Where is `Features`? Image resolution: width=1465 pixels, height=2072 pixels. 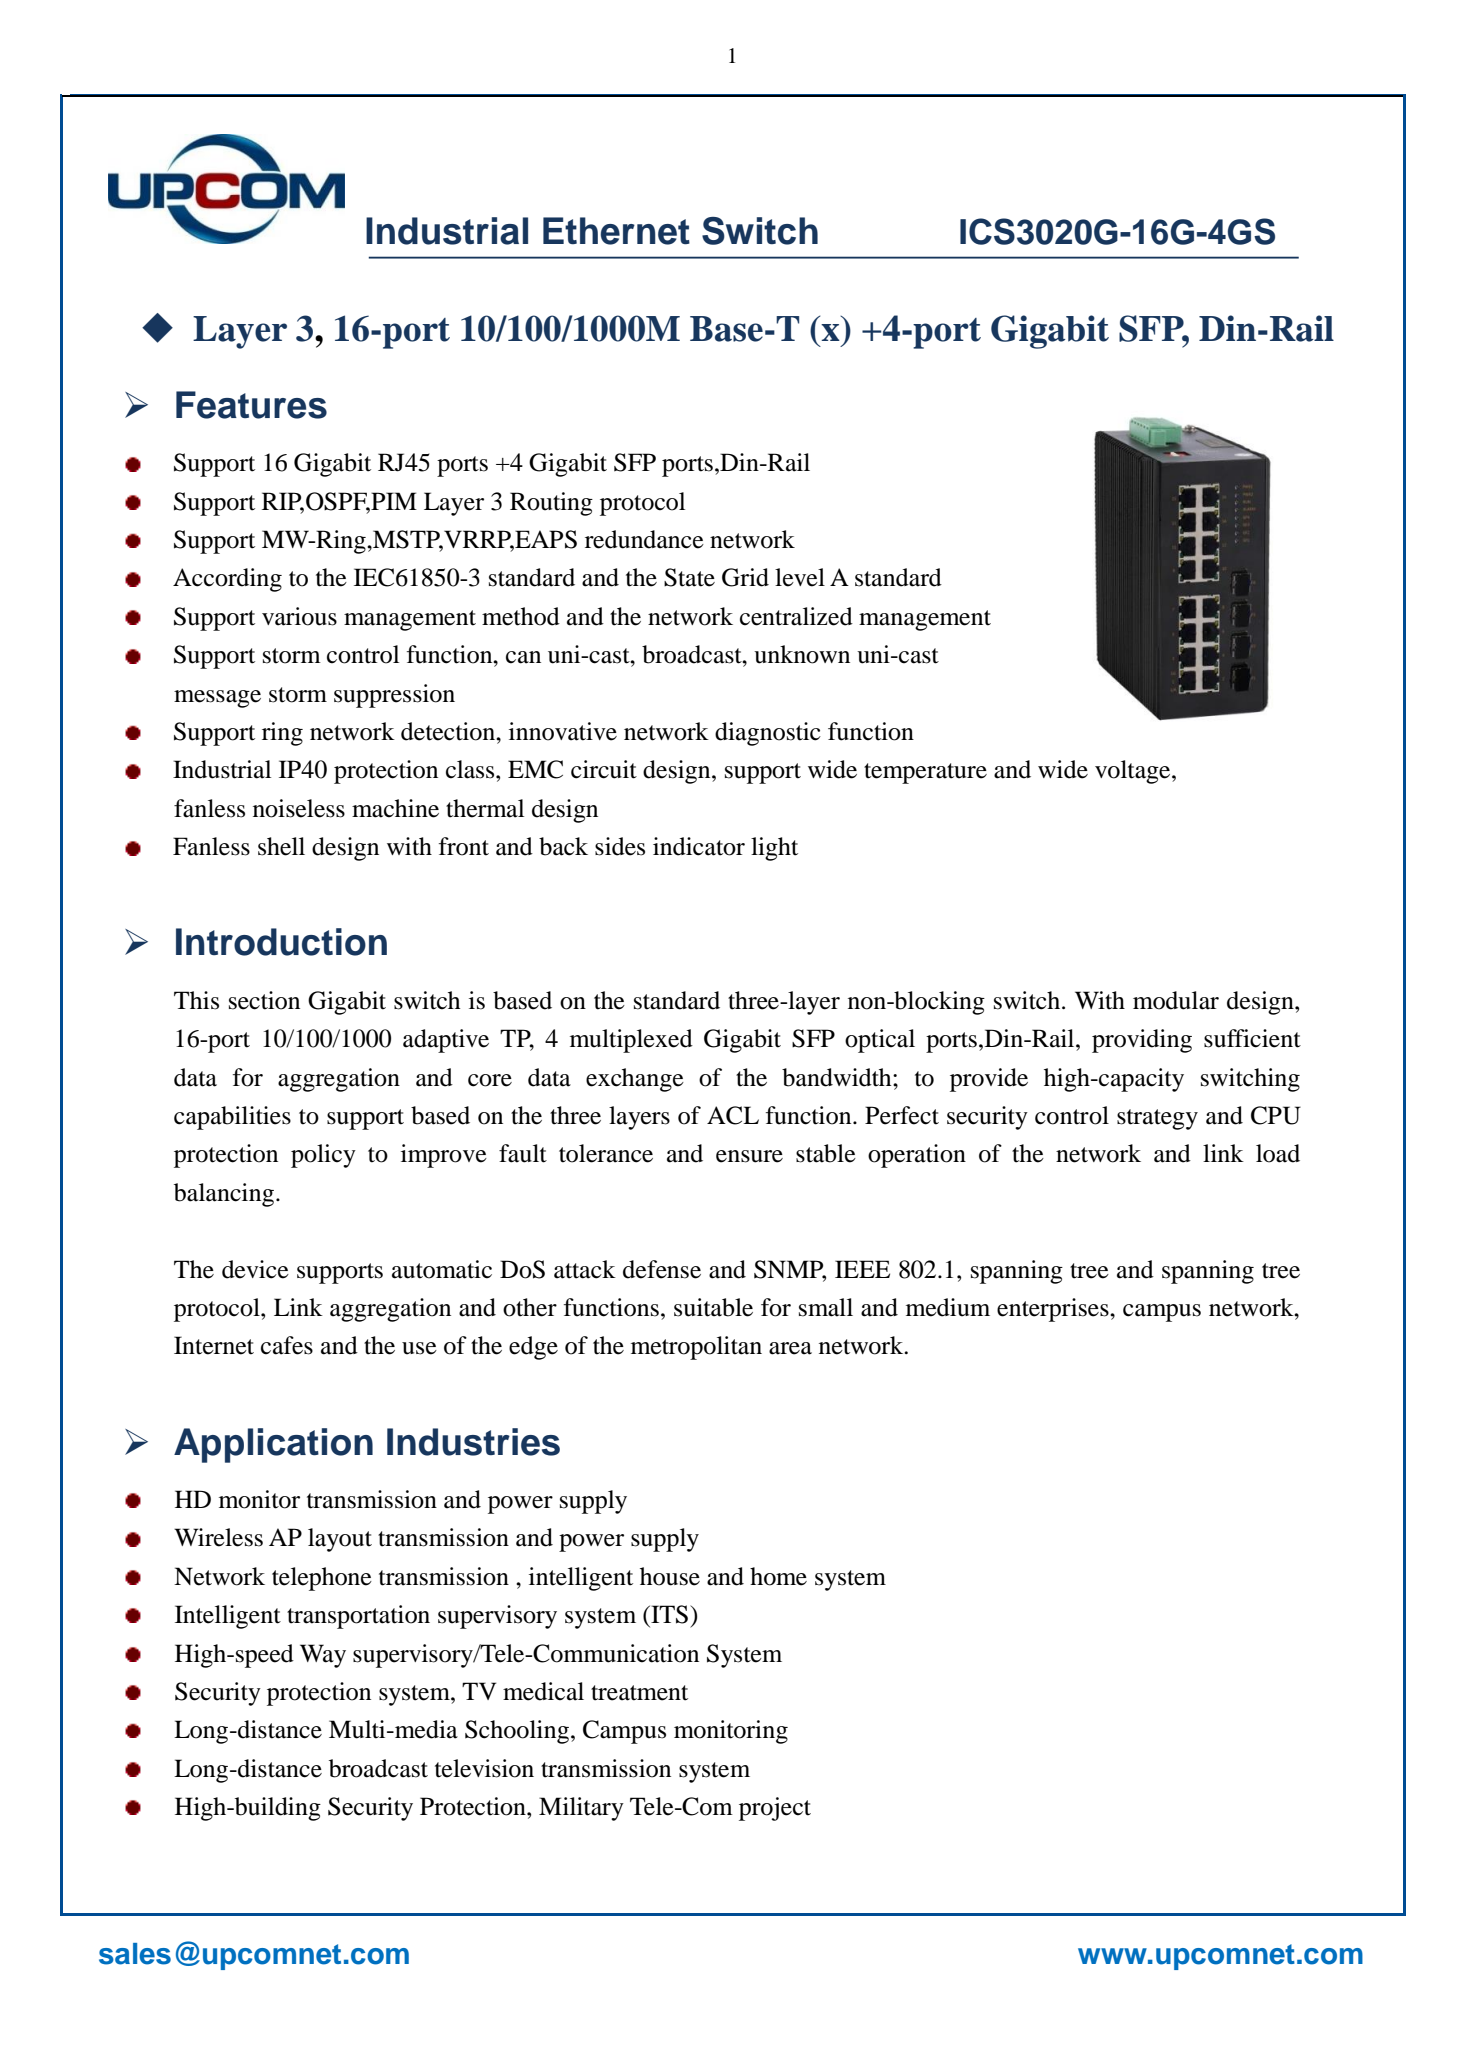 Features is located at coordinates (251, 405).
